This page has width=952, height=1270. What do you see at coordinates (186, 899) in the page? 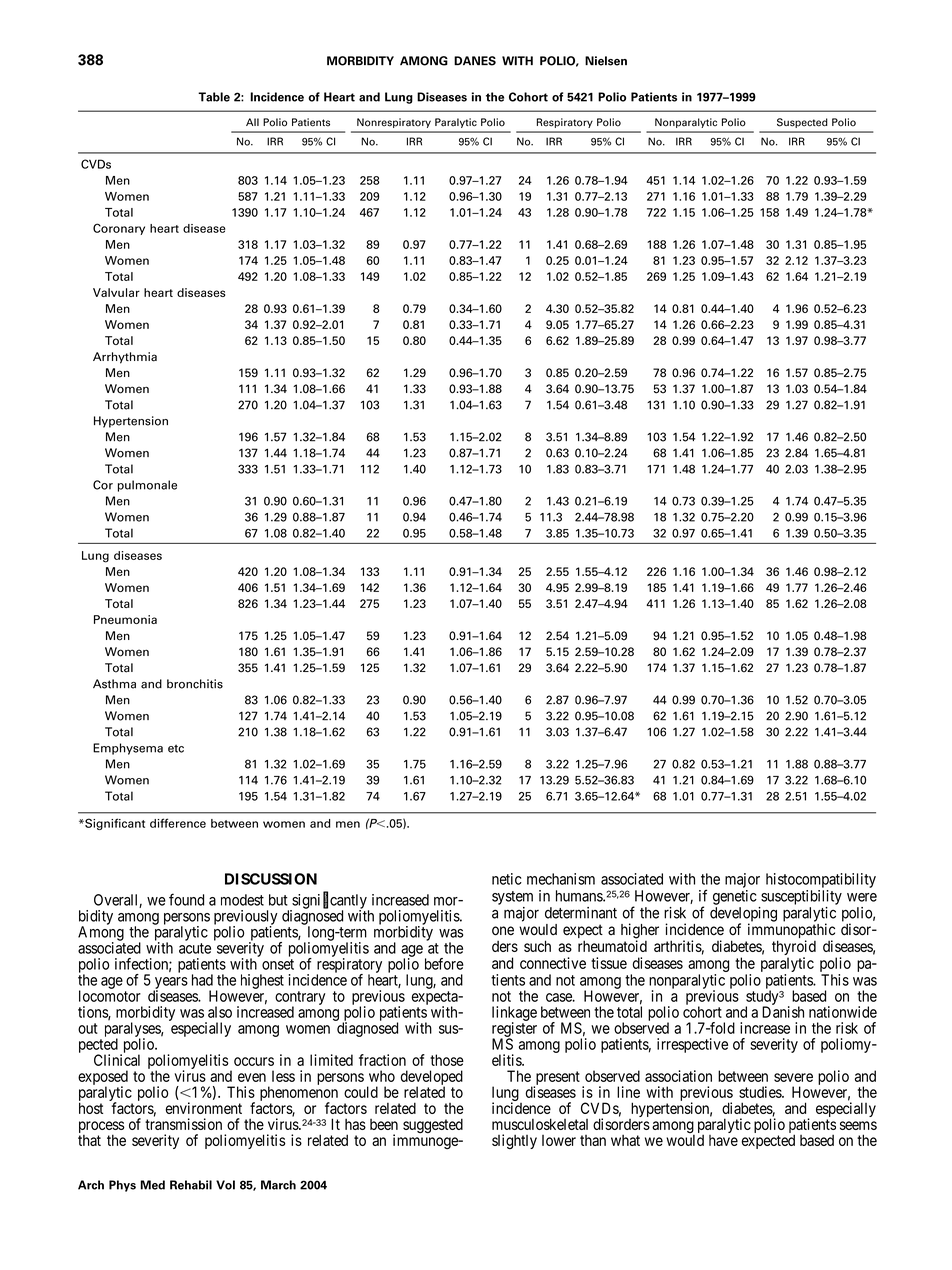
I see `found` at bounding box center [186, 899].
